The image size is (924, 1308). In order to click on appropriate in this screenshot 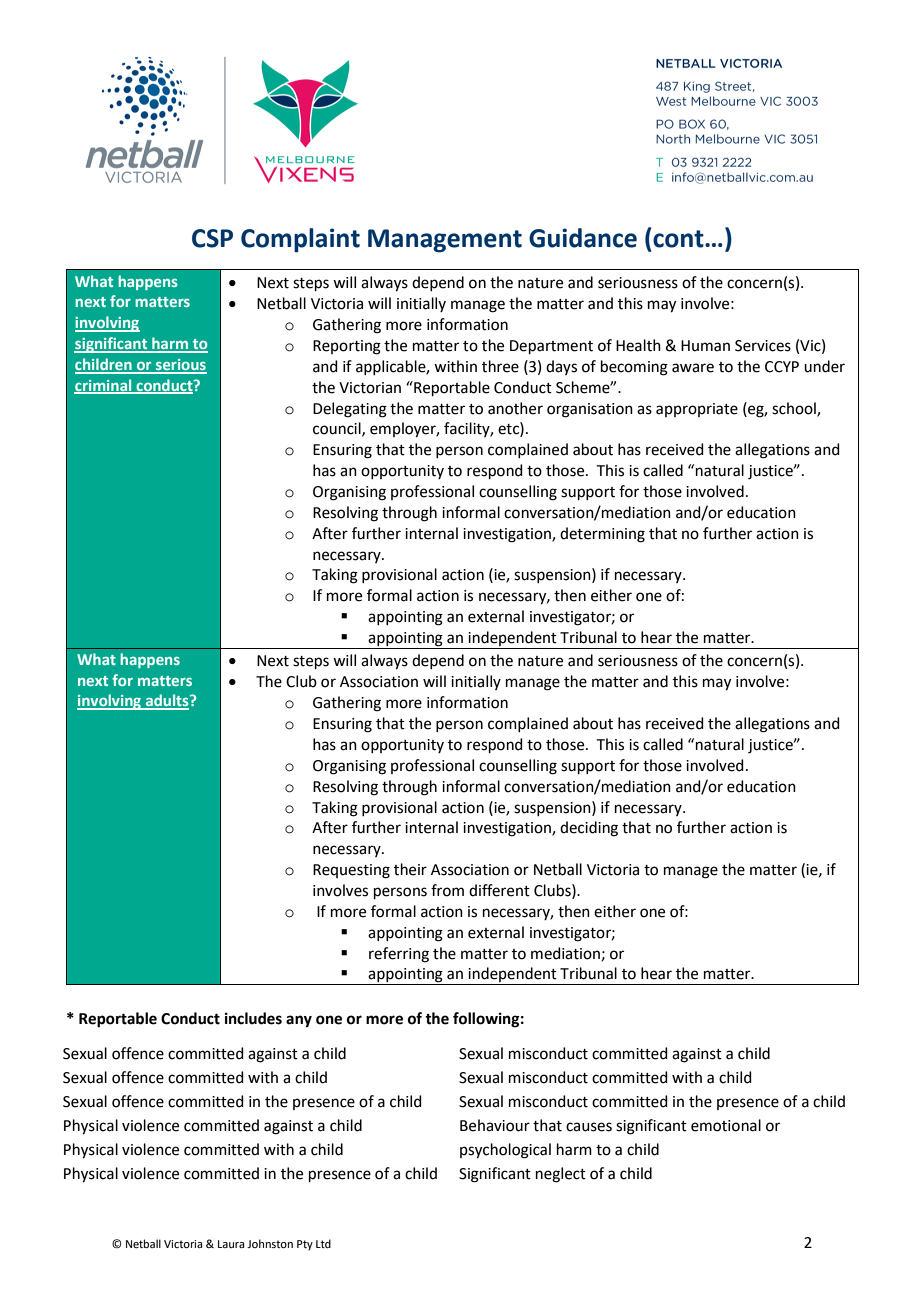, I will do `click(697, 410)`.
